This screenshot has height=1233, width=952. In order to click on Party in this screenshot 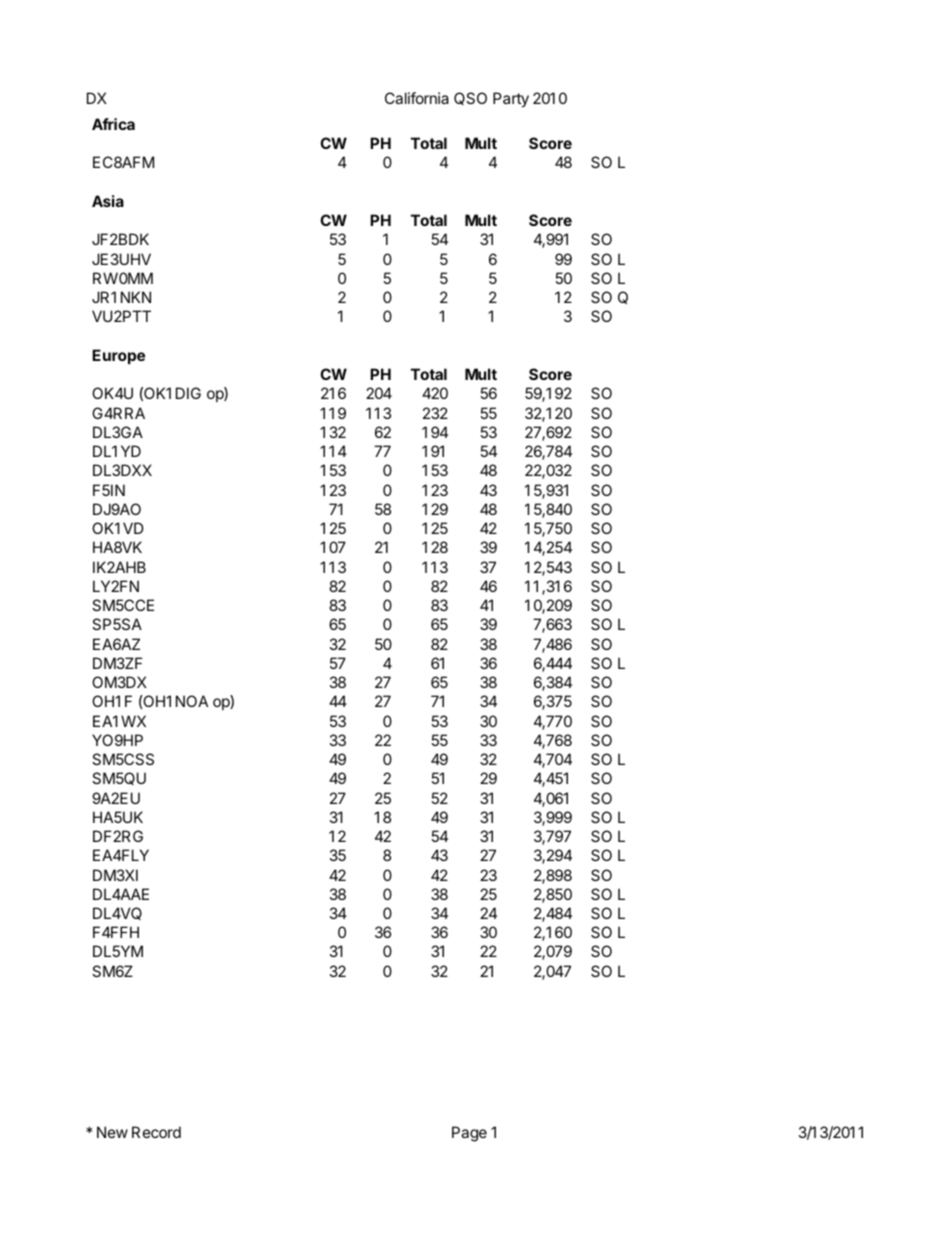, I will do `click(511, 99)`.
